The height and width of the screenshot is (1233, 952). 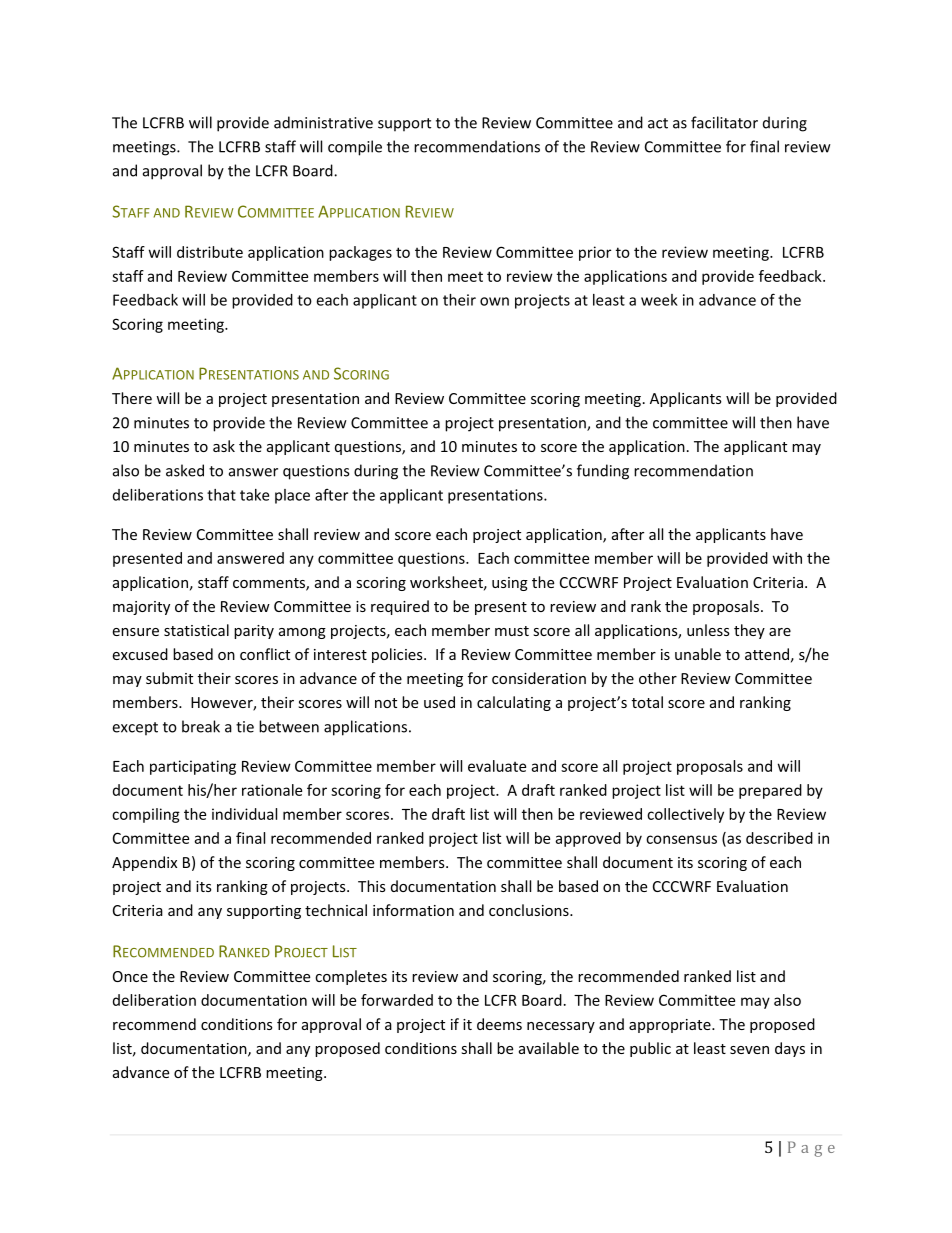 What do you see at coordinates (647, 702) in the screenshot?
I see `total` at bounding box center [647, 702].
